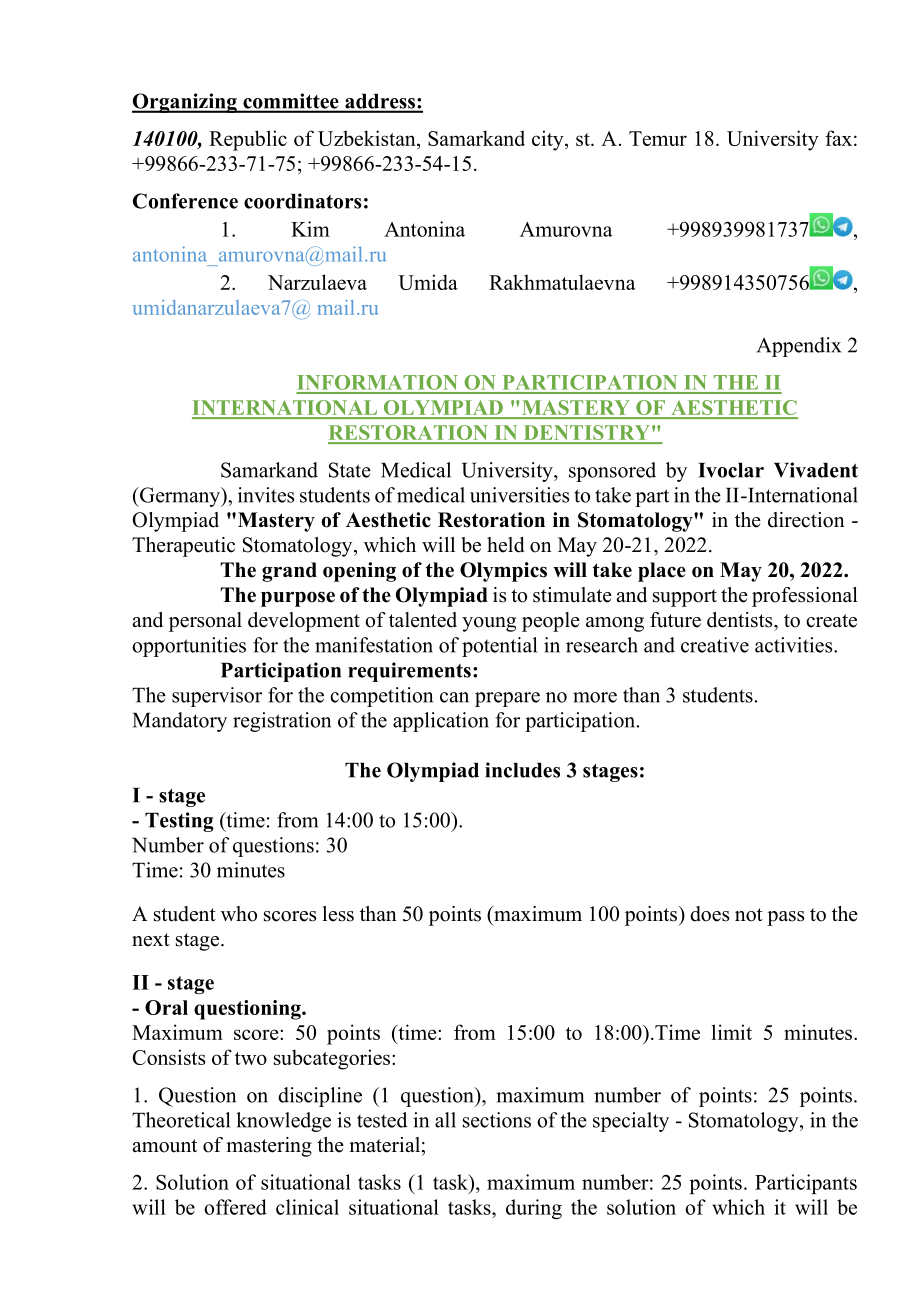 The image size is (924, 1308). I want to click on city, so click(549, 140).
